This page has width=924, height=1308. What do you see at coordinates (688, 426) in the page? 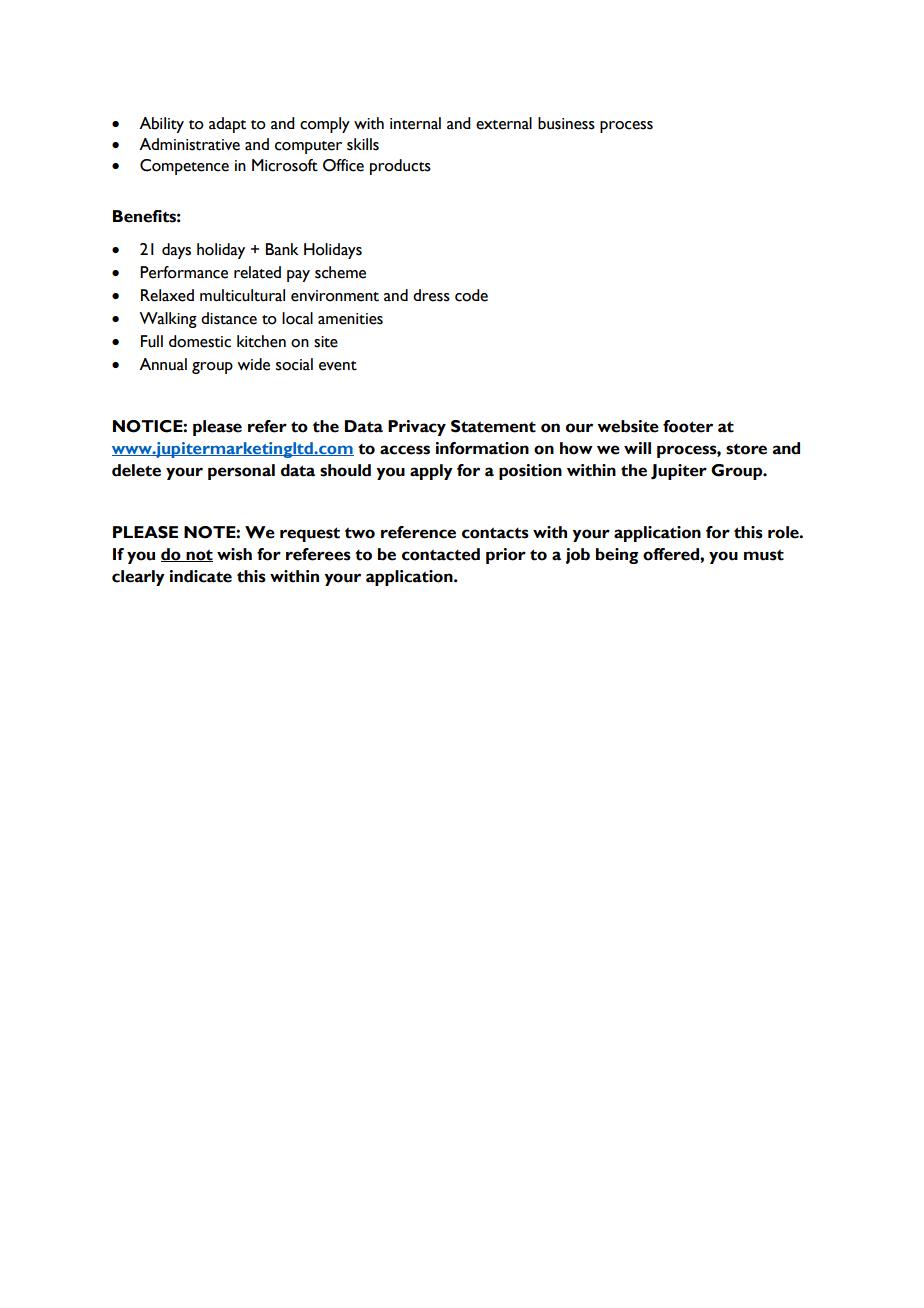
I see `footer` at bounding box center [688, 426].
